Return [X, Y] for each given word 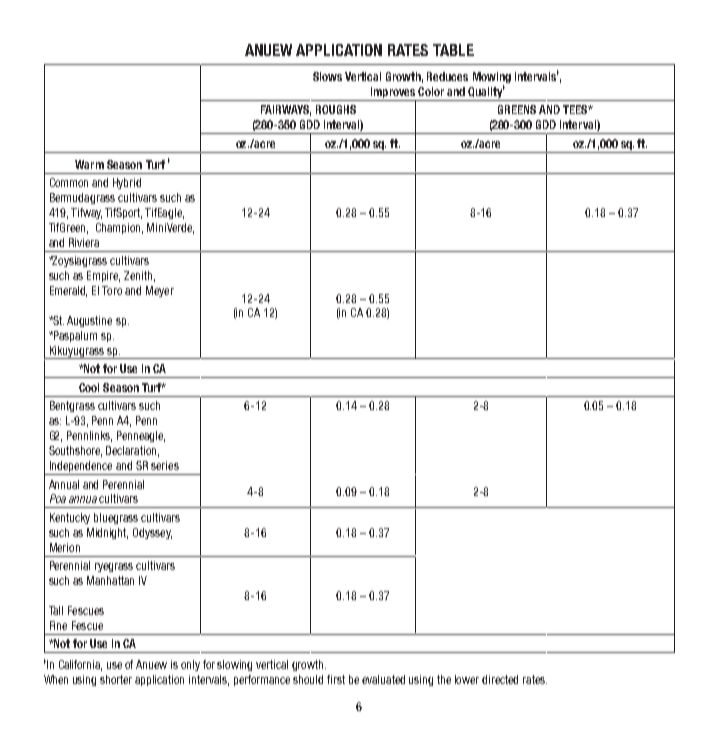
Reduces [447, 76]
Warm [89, 164]
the [444, 679]
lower [467, 679]
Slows [327, 76]
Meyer [160, 291]
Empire [103, 276]
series [165, 465]
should [308, 679]
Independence [81, 468]
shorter [116, 679]
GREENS [517, 109]
